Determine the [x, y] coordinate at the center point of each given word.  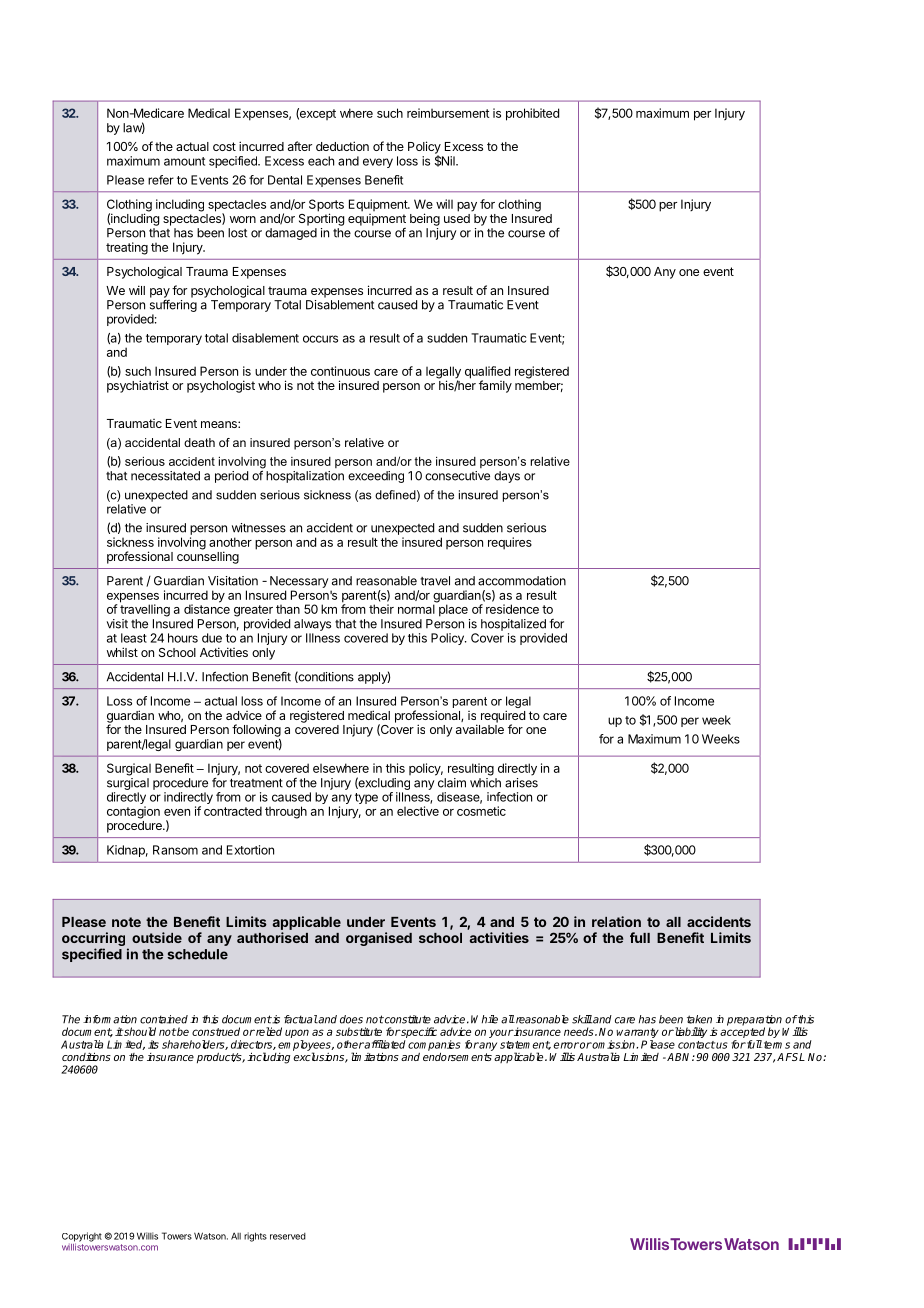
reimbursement [448, 113]
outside [157, 937]
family [495, 386]
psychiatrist [138, 386]
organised [379, 939]
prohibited [532, 114]
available [480, 729]
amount [184, 161]
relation [616, 921]
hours [183, 638]
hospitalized [513, 625]
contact [696, 1045]
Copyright [82, 1238]
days [507, 477]
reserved [288, 1236]
